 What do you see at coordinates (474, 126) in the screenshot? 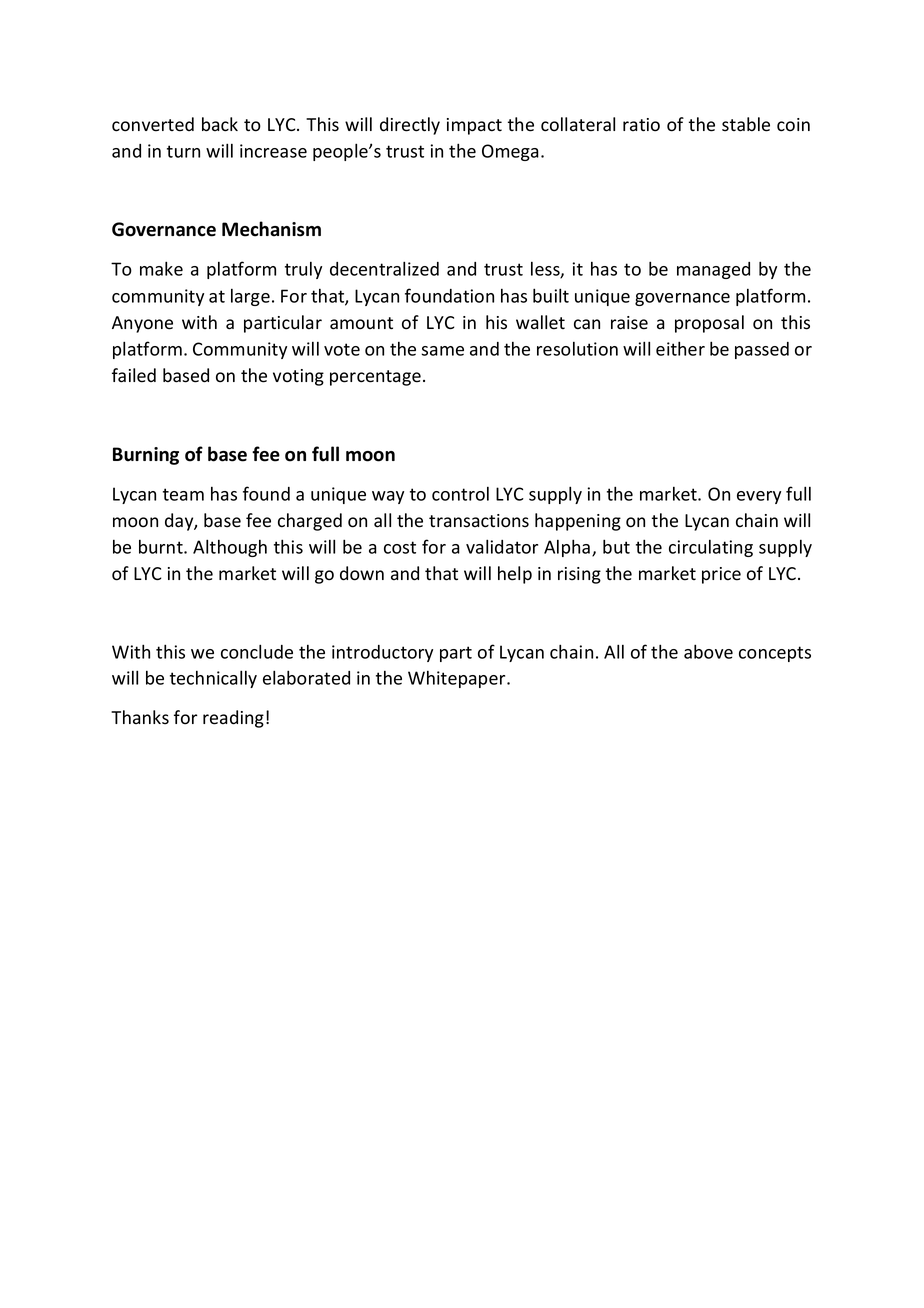
I see `impact` at bounding box center [474, 126].
